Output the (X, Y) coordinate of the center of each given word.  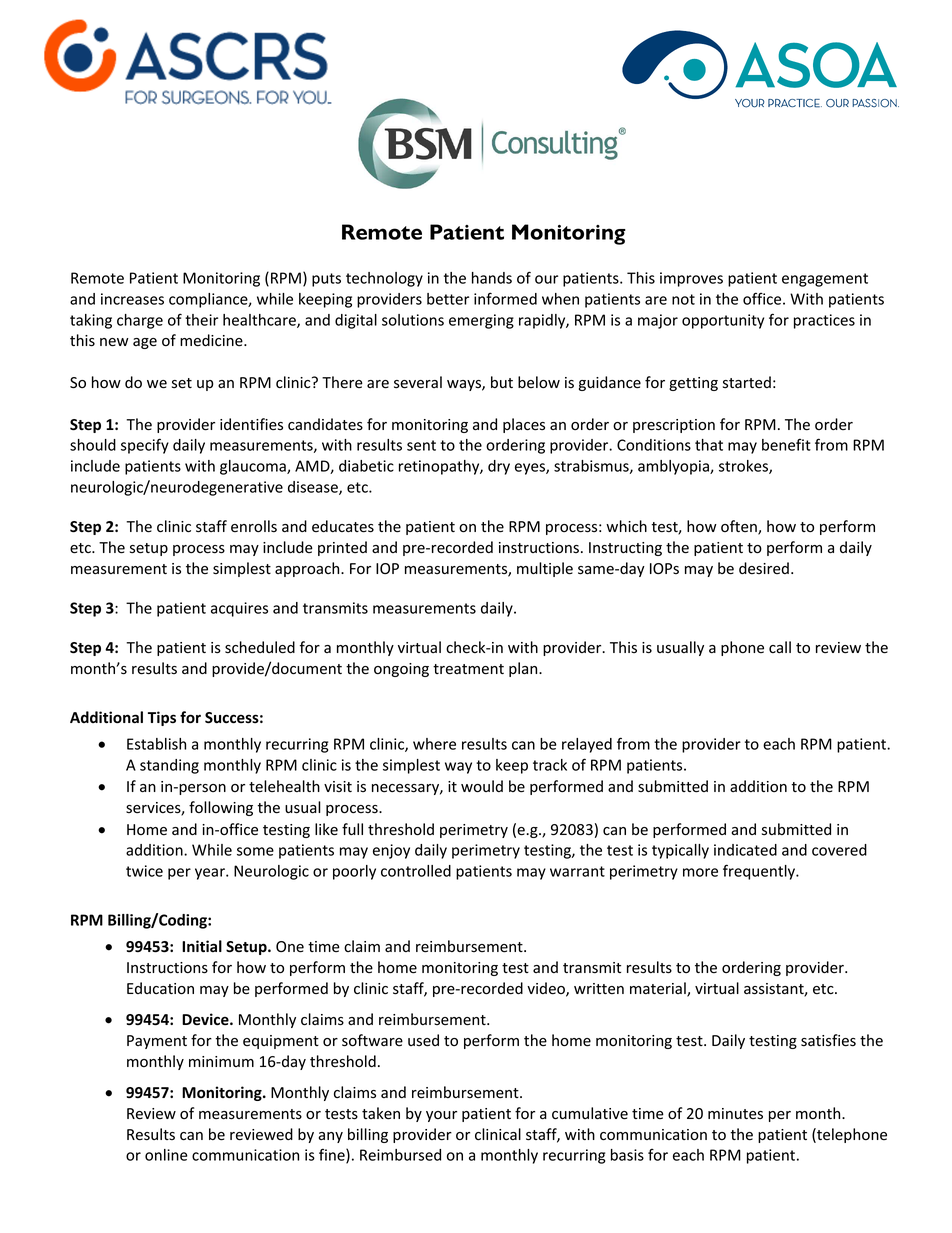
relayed (587, 745)
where (434, 744)
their (201, 320)
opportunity (723, 321)
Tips (162, 718)
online (166, 1155)
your (441, 1116)
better (448, 299)
